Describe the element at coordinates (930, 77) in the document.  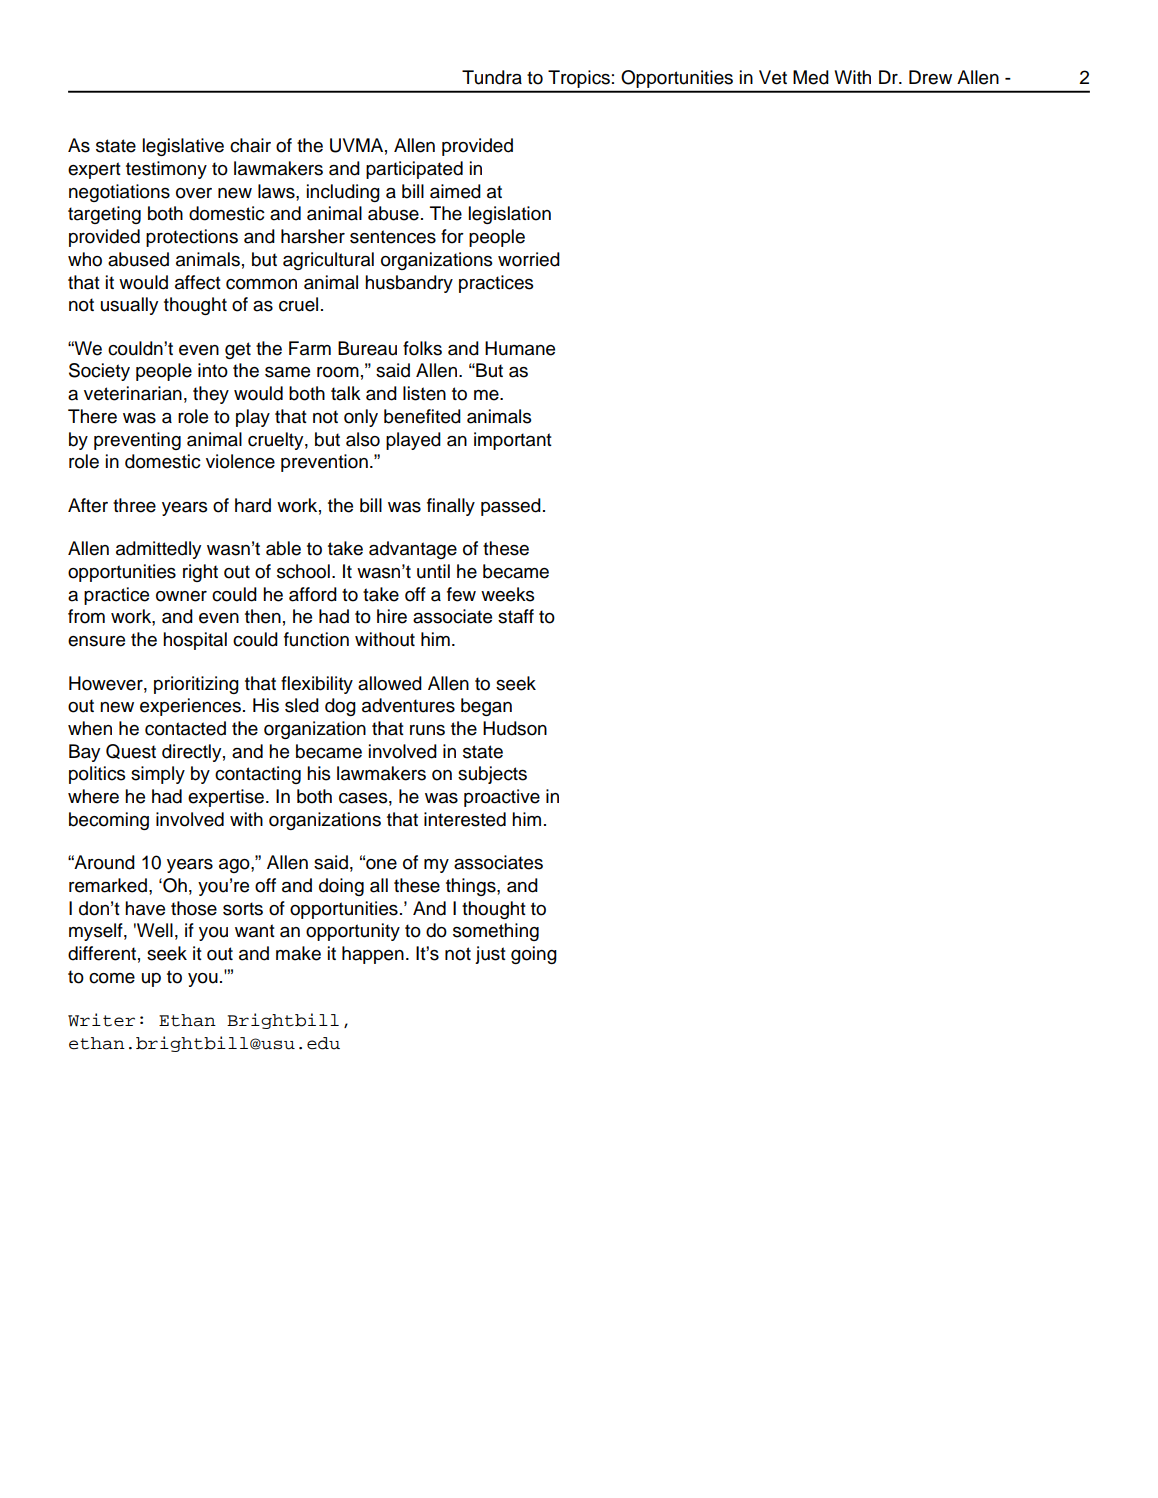
I see `Drew` at that location.
